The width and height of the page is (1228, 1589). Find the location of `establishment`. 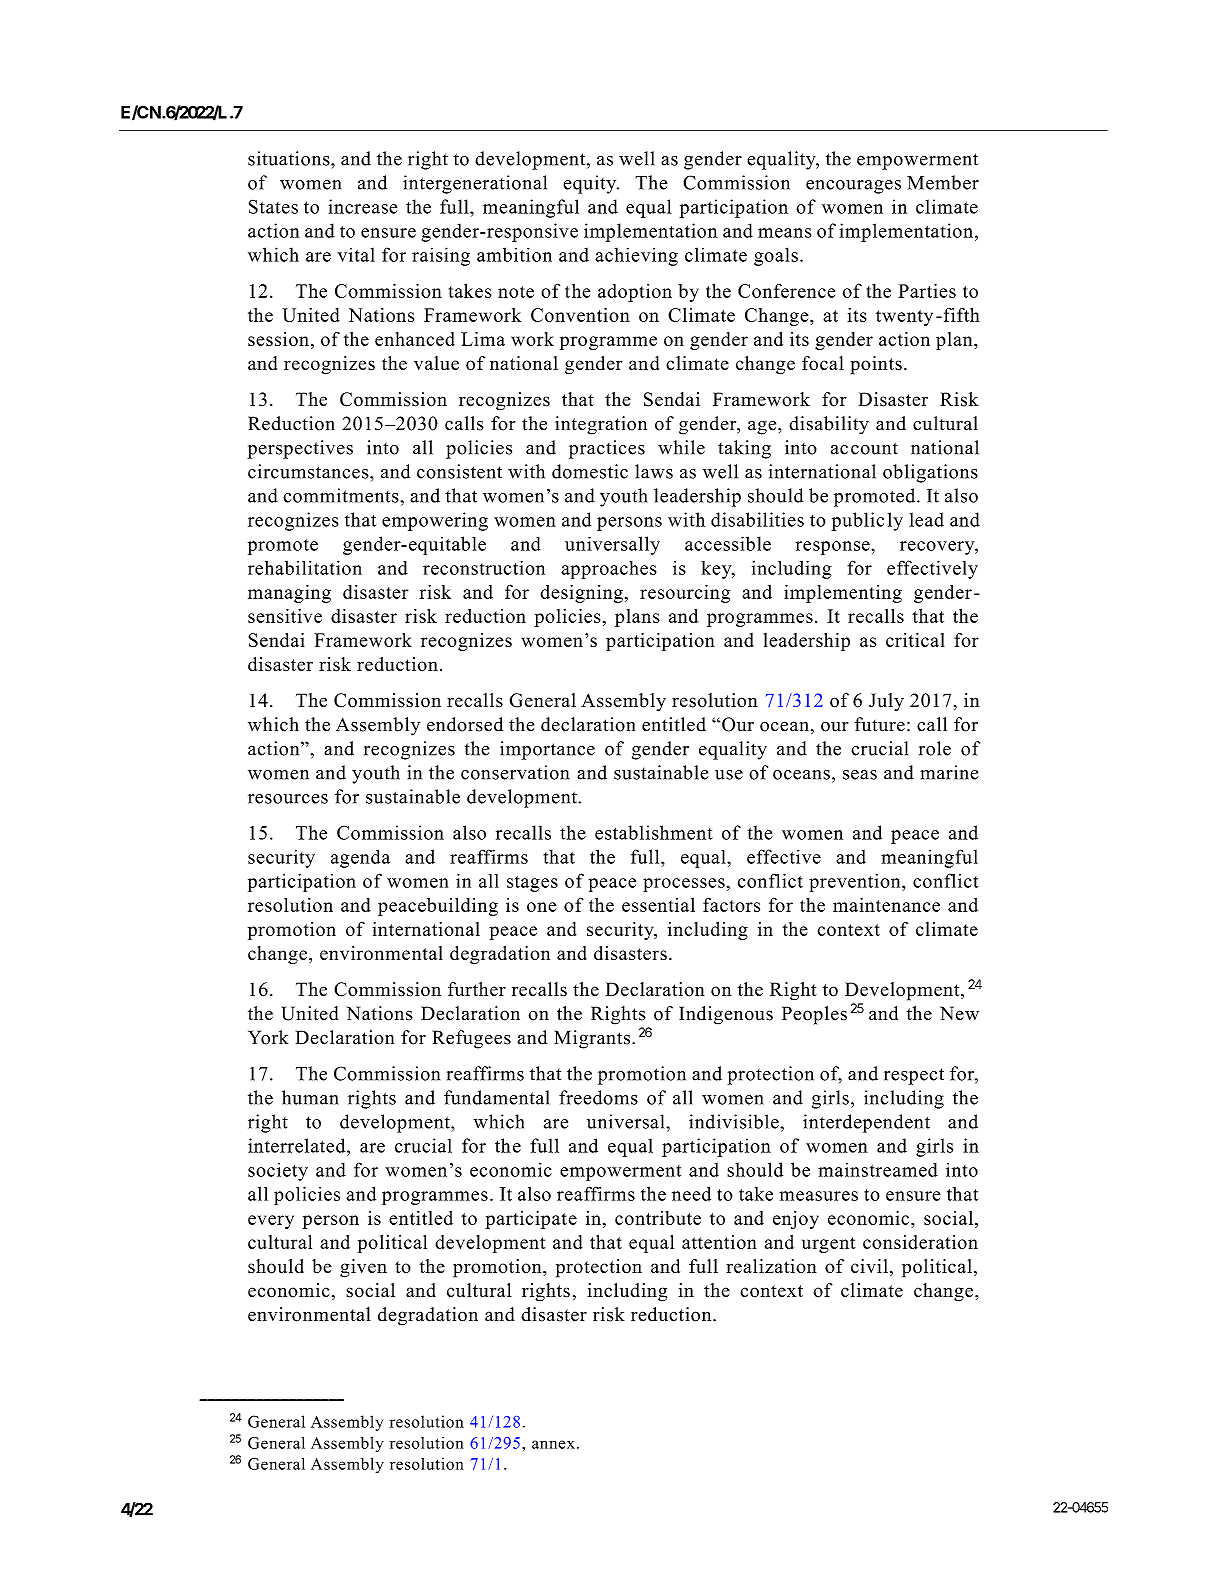

establishment is located at coordinates (654, 832).
